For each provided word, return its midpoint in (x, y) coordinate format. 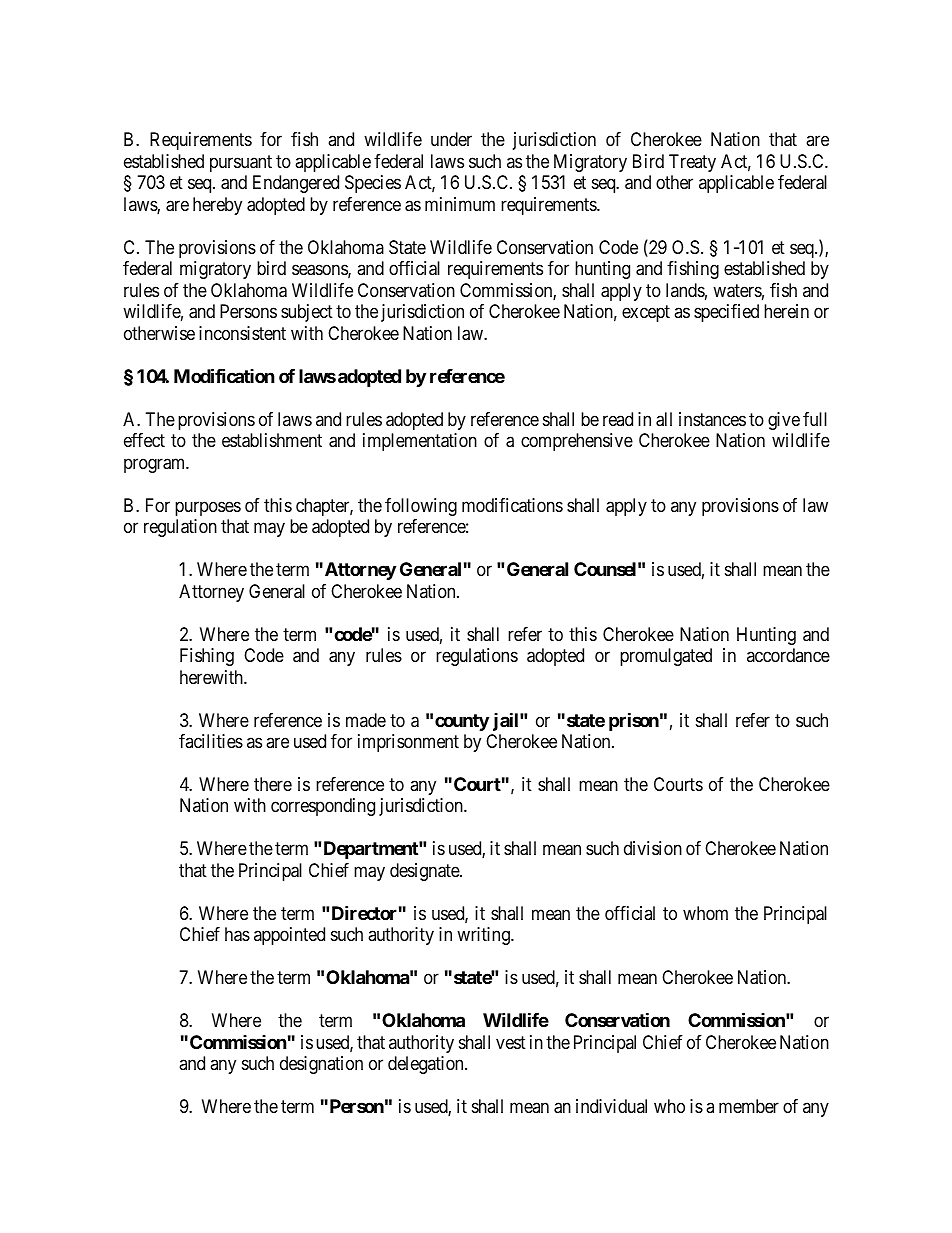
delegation (427, 1065)
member (749, 1106)
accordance (788, 655)
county (462, 722)
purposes (208, 508)
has (237, 934)
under (451, 139)
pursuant (241, 163)
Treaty (692, 163)
